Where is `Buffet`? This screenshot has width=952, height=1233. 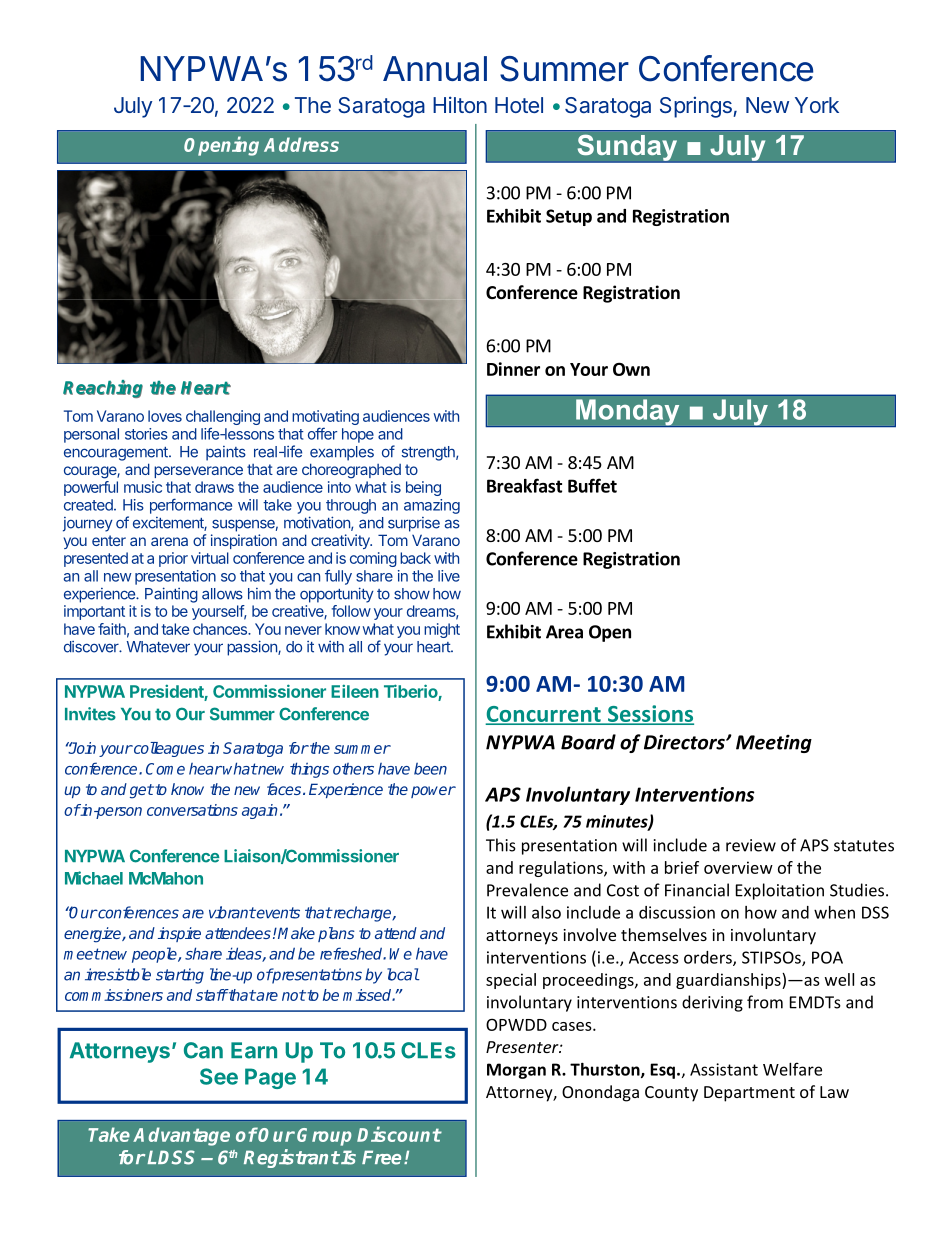 Buffet is located at coordinates (592, 485).
